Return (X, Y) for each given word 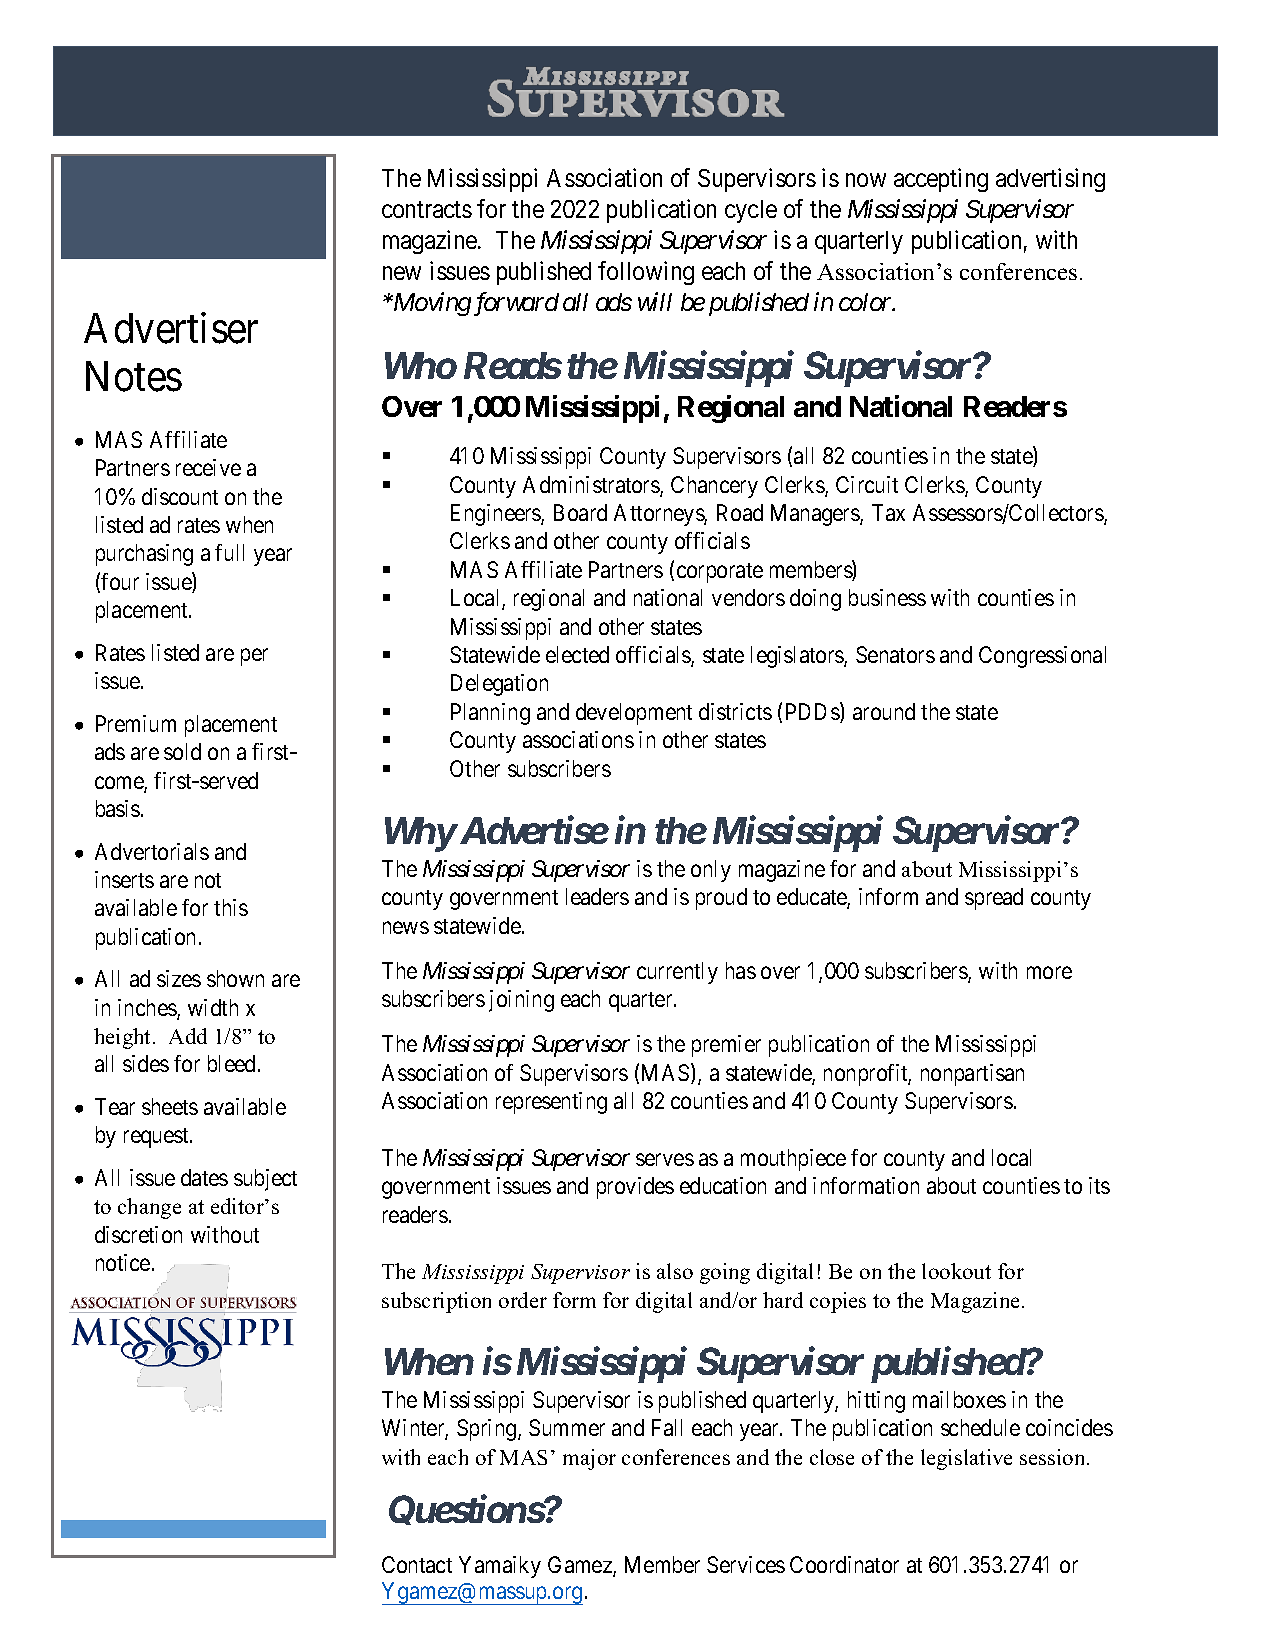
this (231, 907)
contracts (427, 210)
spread (994, 899)
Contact (417, 1564)
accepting (941, 180)
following (646, 273)
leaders (597, 896)
